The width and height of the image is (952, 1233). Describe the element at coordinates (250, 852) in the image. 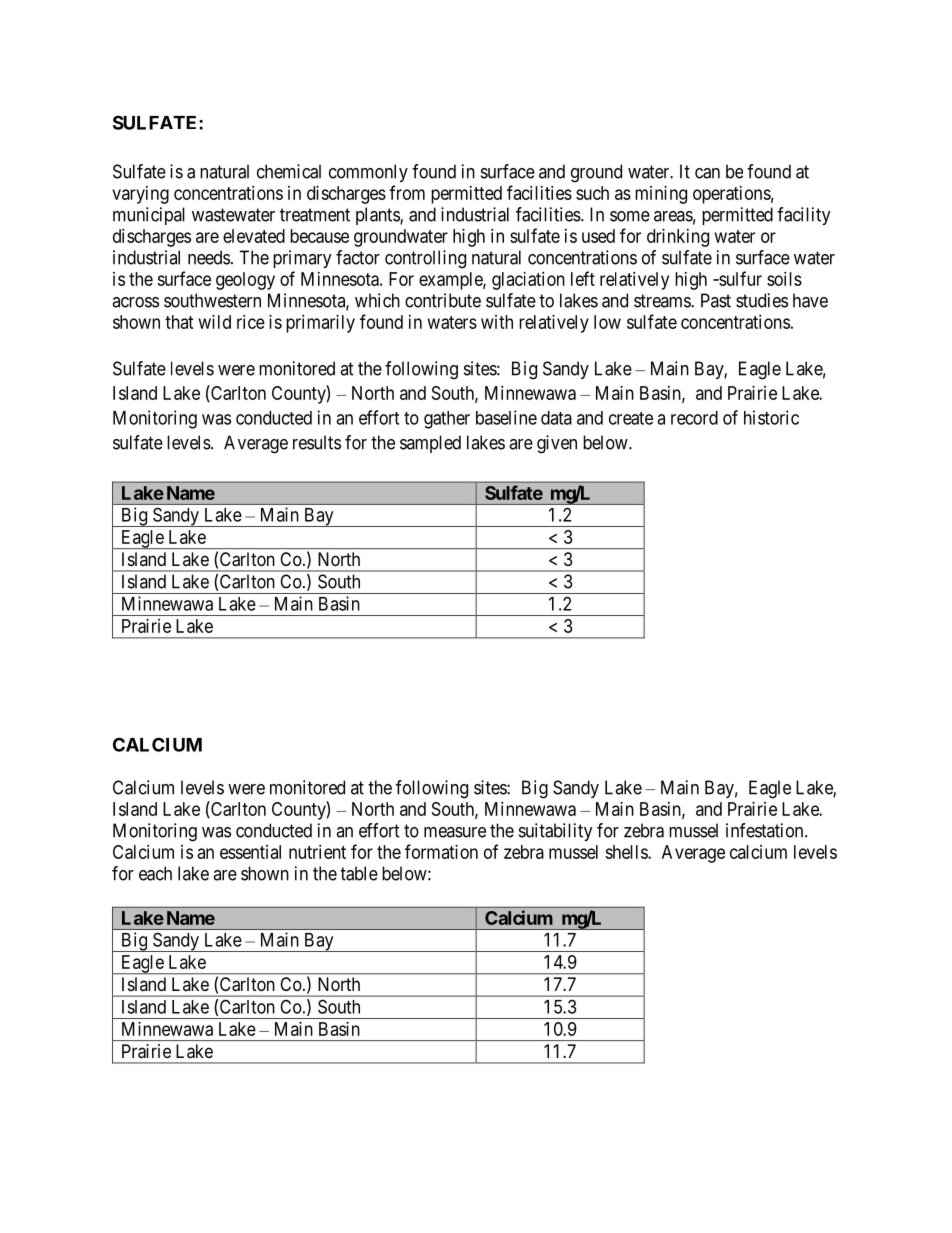

I see `essential` at that location.
